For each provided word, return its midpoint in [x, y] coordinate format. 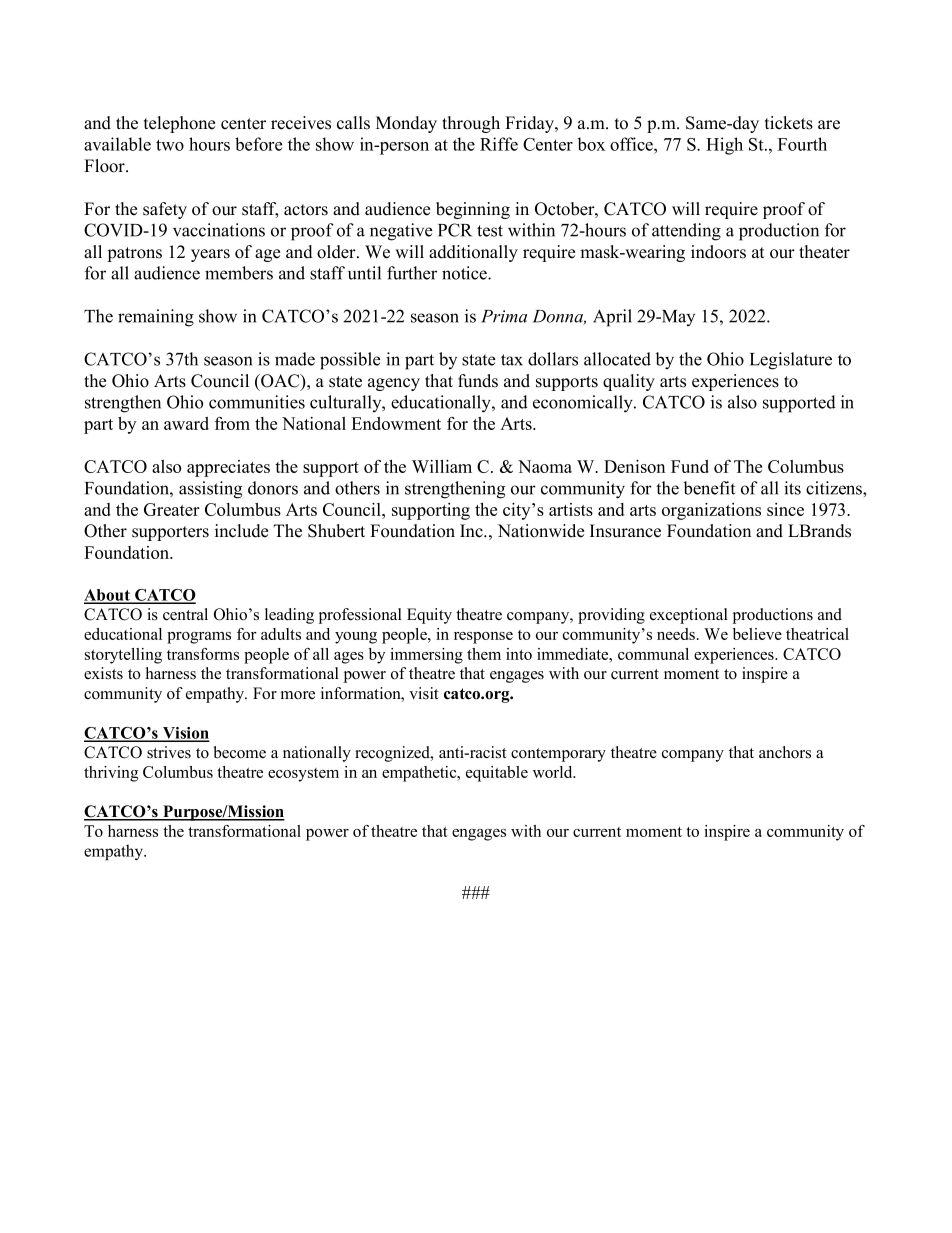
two [170, 145]
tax [512, 360]
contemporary [558, 755]
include [241, 531]
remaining [156, 318]
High [724, 146]
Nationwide [541, 531]
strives [169, 752]
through [471, 124]
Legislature [791, 361]
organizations [711, 511]
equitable [497, 774]
